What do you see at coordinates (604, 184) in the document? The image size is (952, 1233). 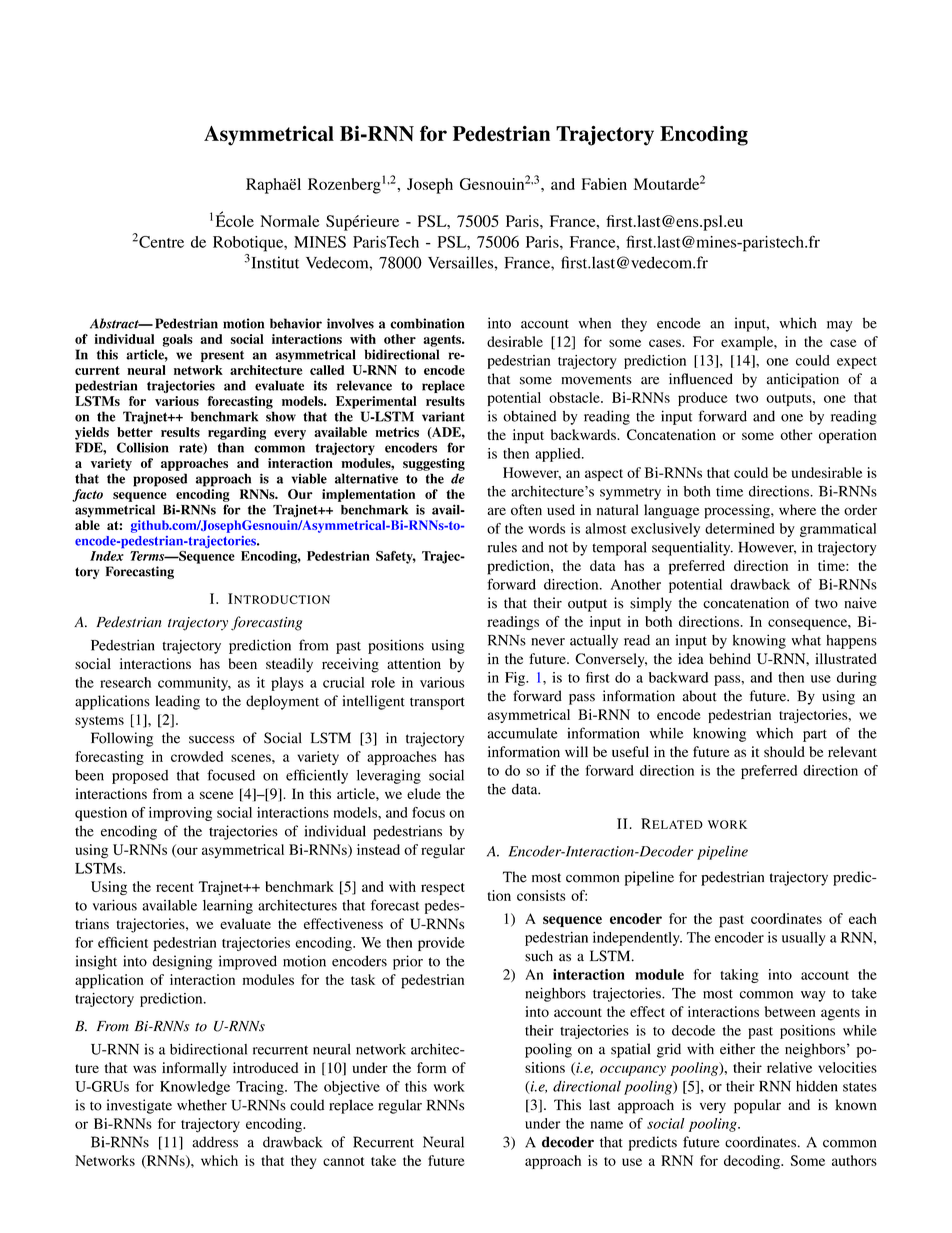 I see `Fabien` at bounding box center [604, 184].
